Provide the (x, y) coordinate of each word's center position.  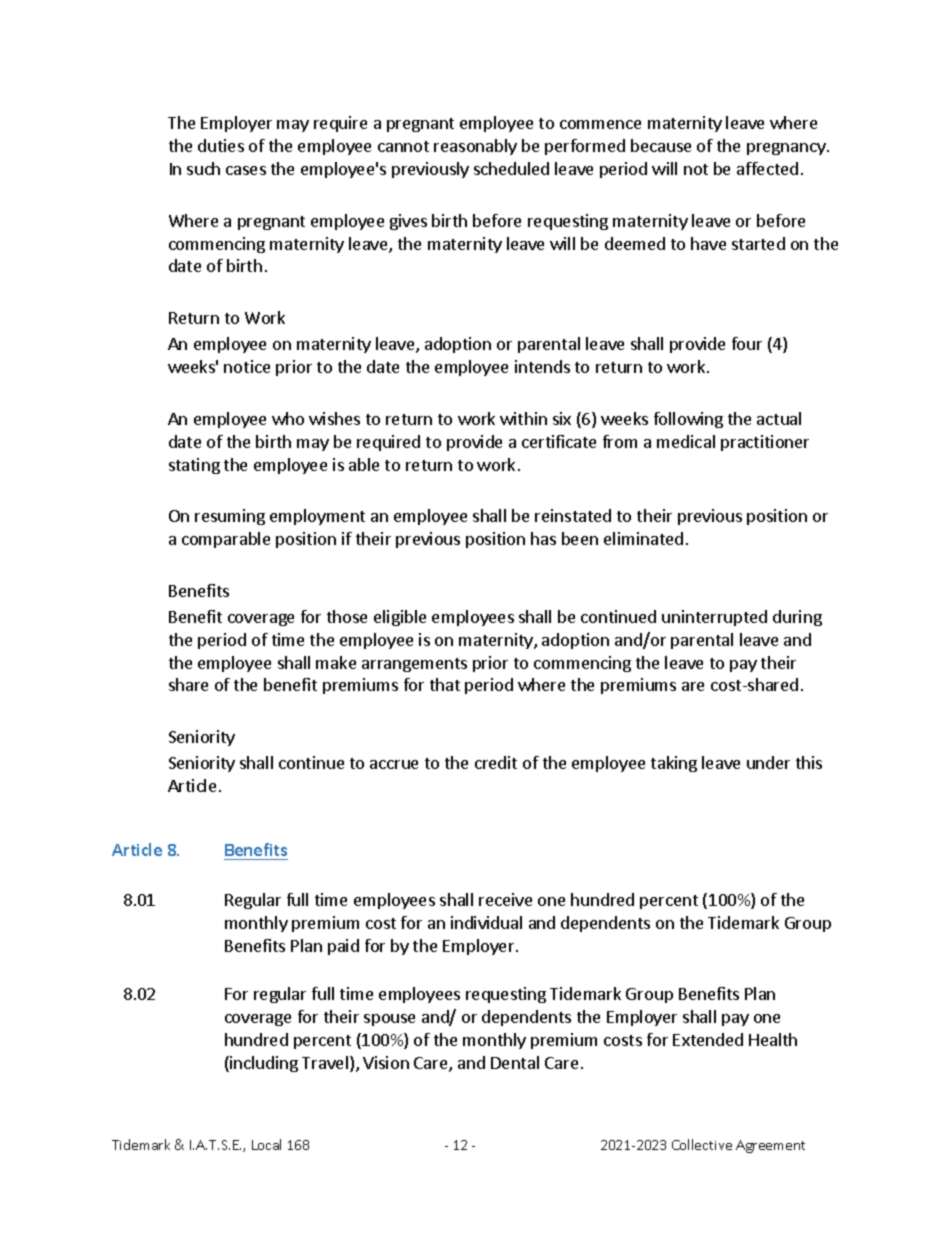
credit (496, 762)
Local (266, 1144)
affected (767, 168)
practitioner (765, 443)
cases (246, 170)
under (768, 762)
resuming (230, 517)
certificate (559, 441)
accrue (394, 764)
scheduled (511, 168)
